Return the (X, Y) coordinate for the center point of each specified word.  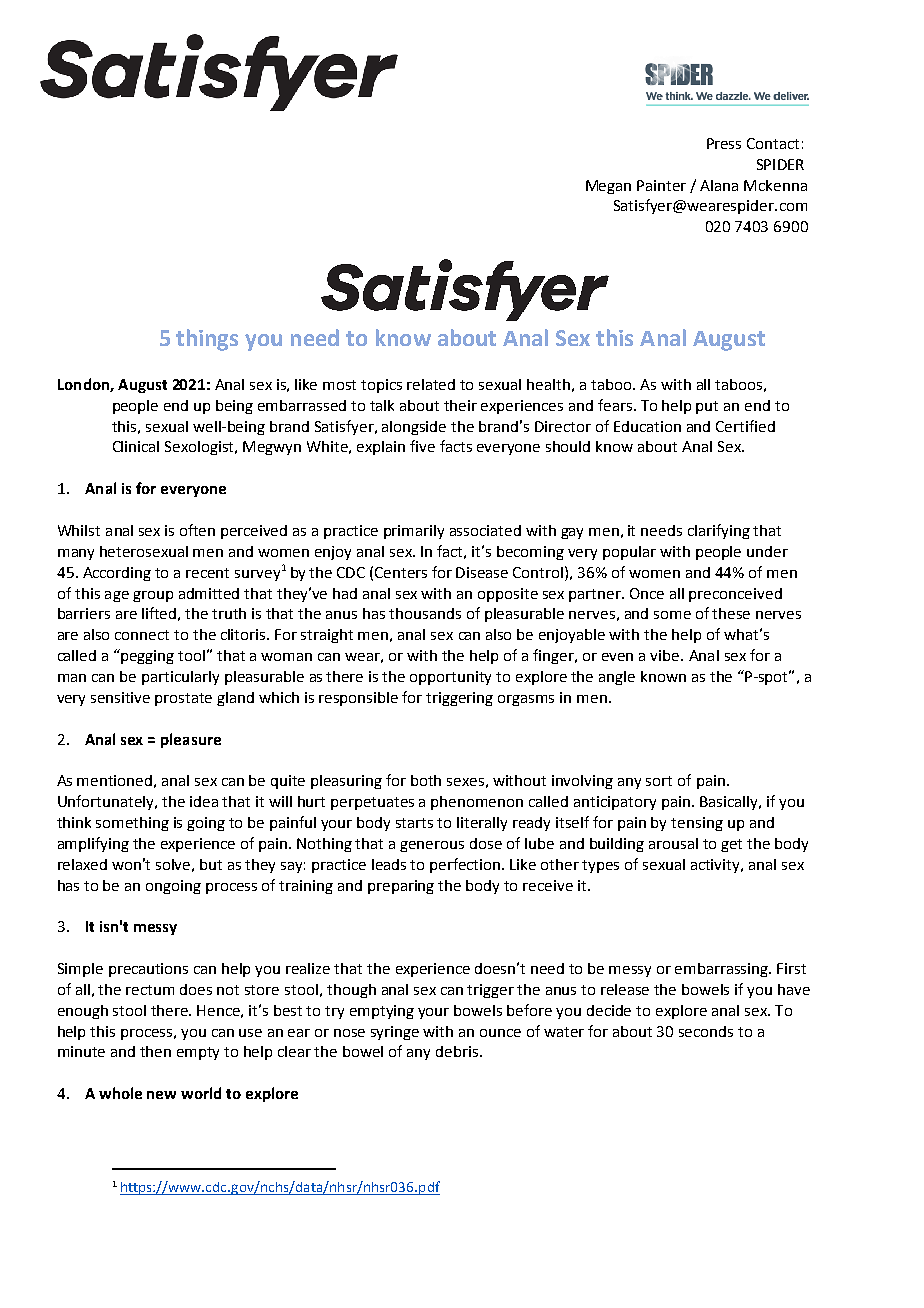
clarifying (719, 531)
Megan (608, 187)
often (197, 530)
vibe (666, 655)
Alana (719, 185)
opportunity (450, 678)
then (155, 1051)
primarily (414, 532)
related (431, 384)
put (707, 407)
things (207, 340)
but (211, 864)
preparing (401, 887)
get (731, 845)
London (84, 385)
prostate (183, 699)
